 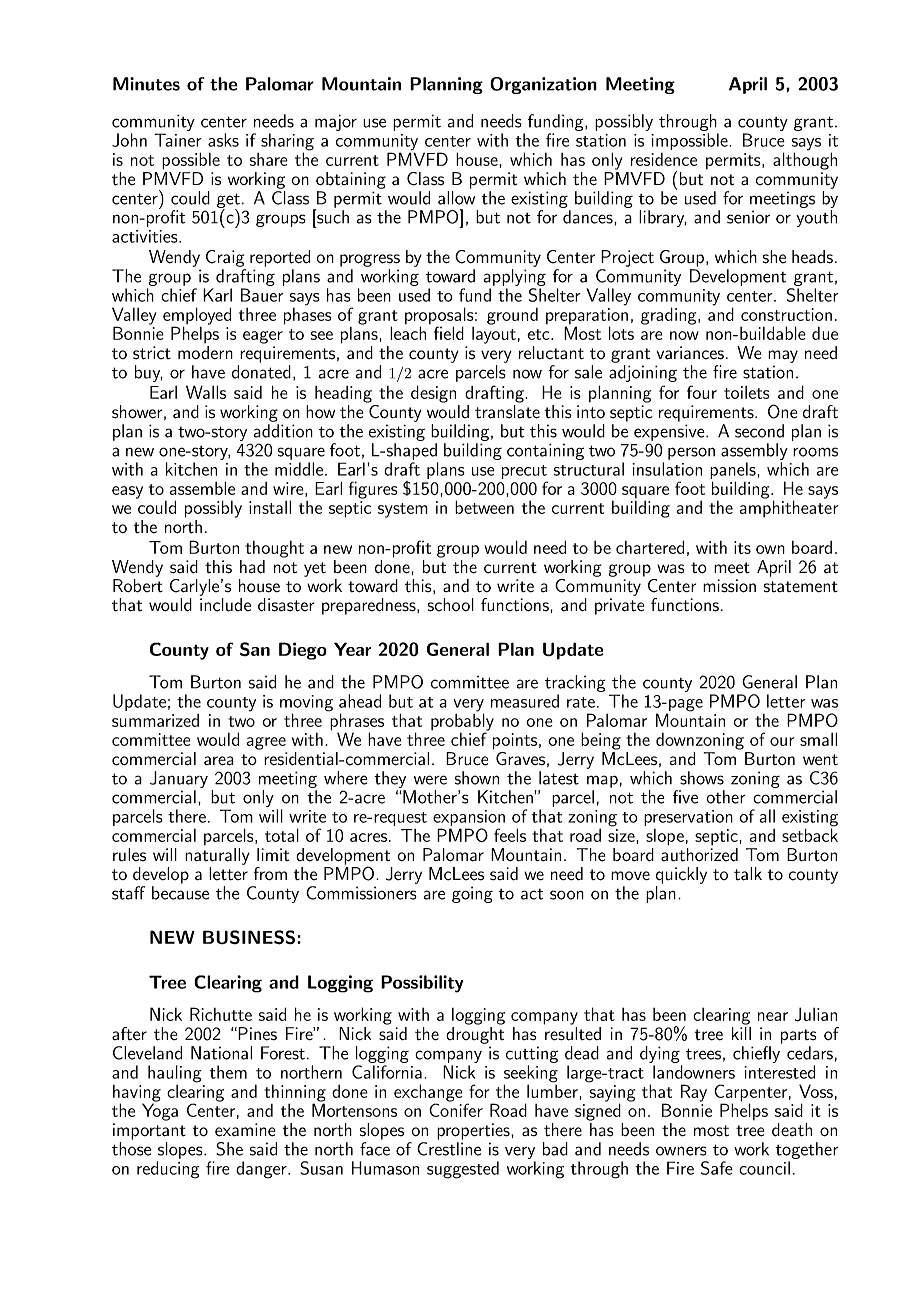 What do you see at coordinates (205, 353) in the image?
I see `modern` at bounding box center [205, 353].
